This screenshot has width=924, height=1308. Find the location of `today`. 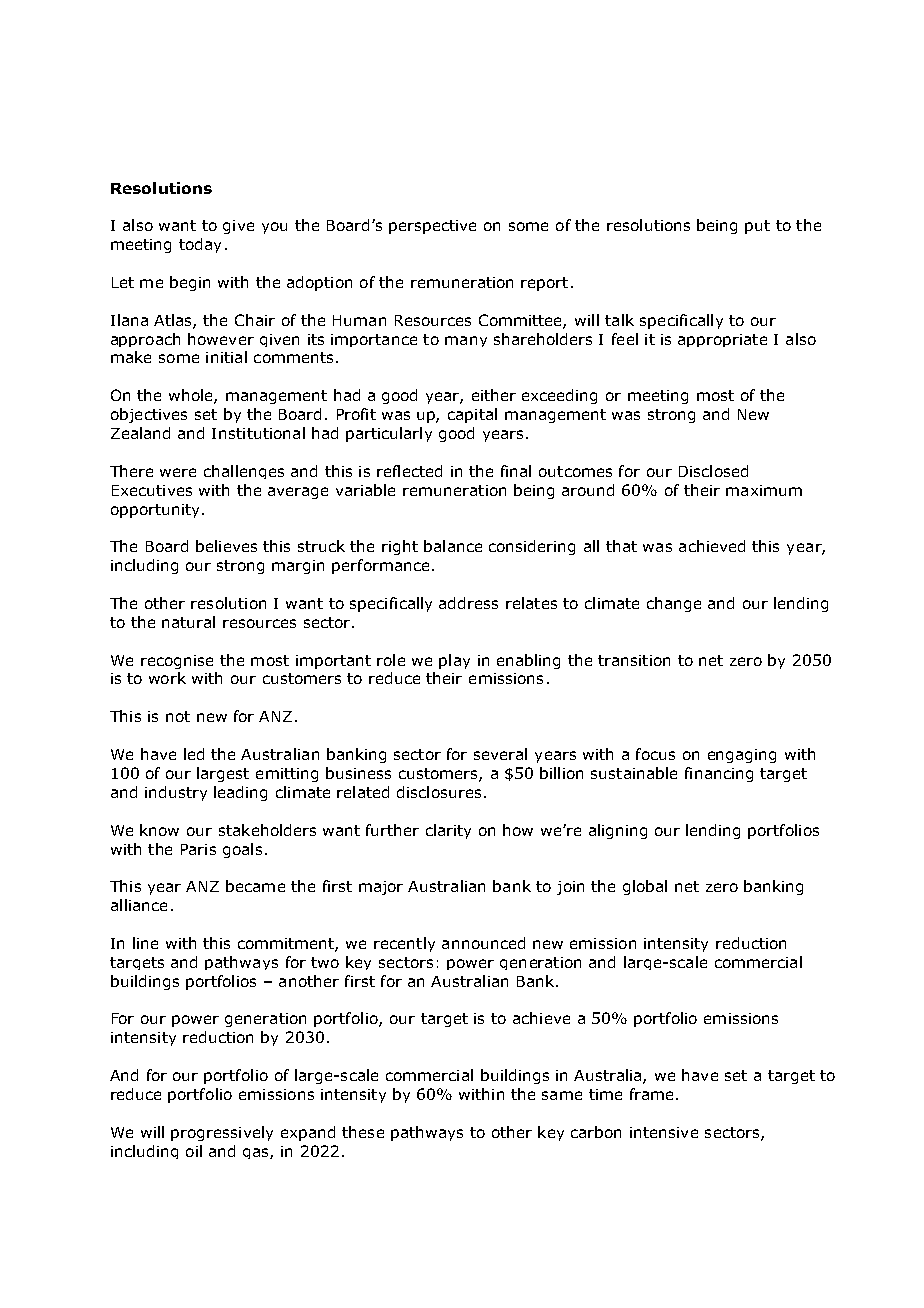

today is located at coordinates (200, 245).
